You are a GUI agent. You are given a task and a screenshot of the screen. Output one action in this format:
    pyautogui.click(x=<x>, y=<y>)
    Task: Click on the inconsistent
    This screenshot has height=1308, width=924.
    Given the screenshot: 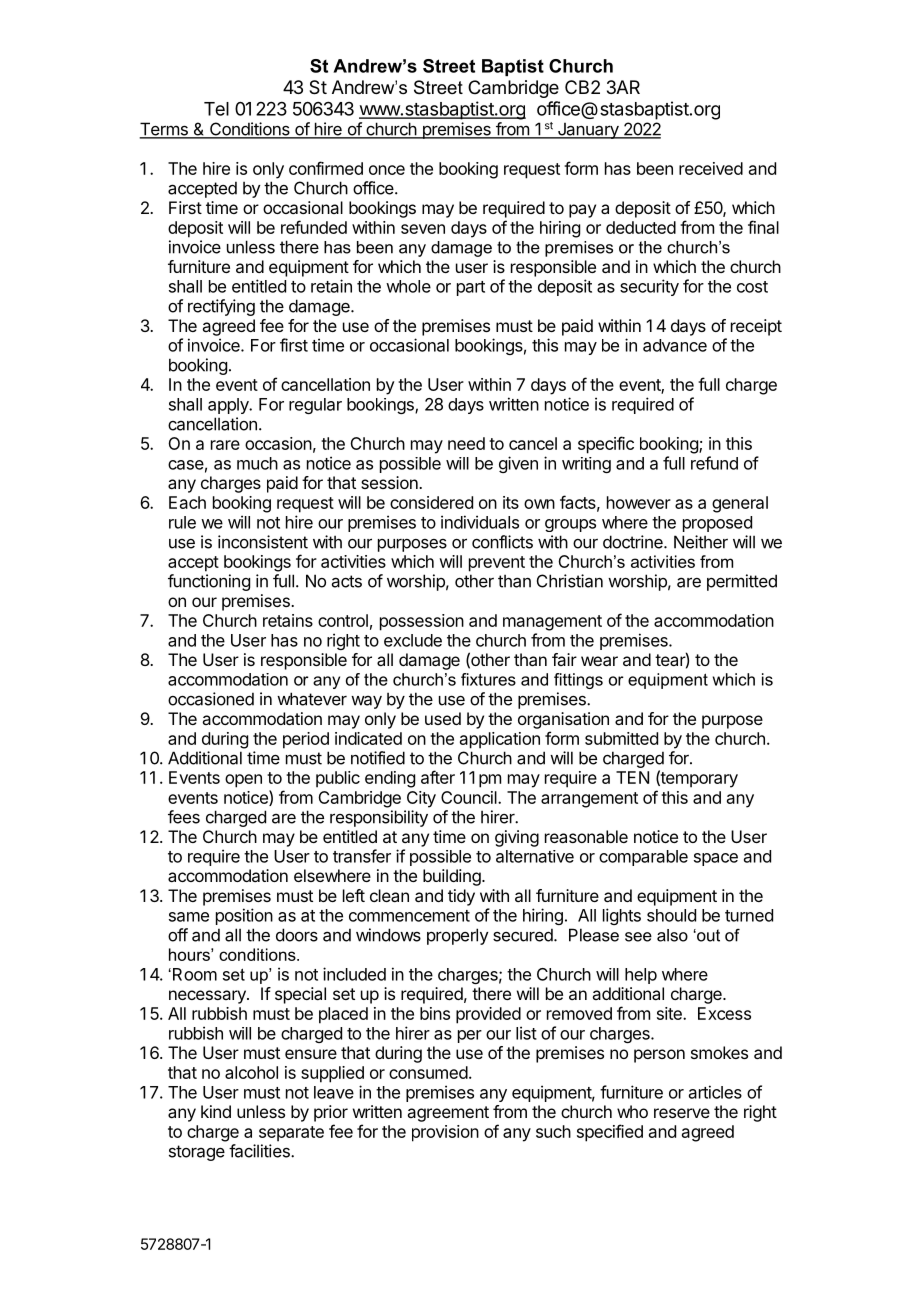 What is the action you would take?
    pyautogui.click(x=263, y=542)
